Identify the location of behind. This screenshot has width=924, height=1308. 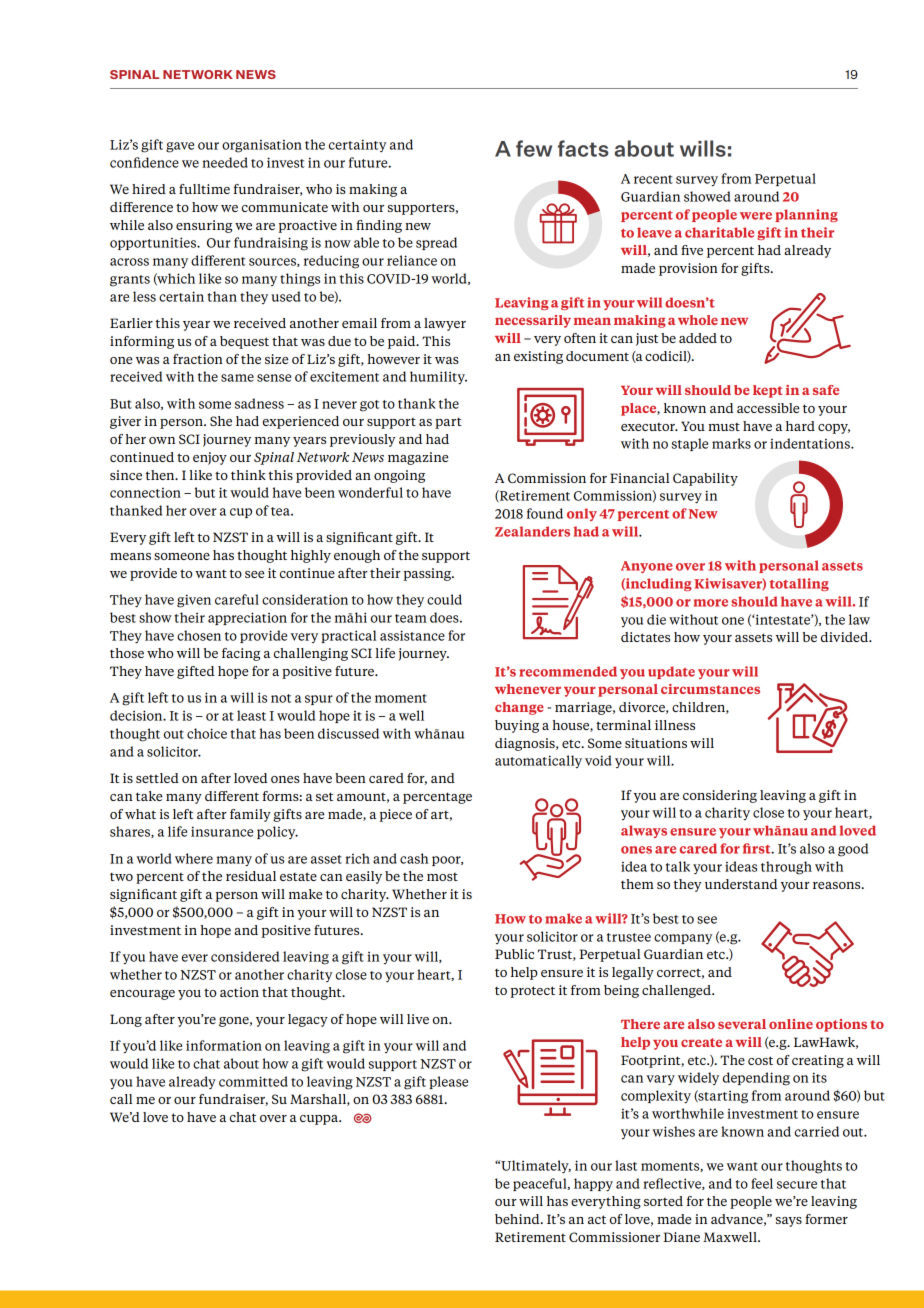
(518, 1219).
